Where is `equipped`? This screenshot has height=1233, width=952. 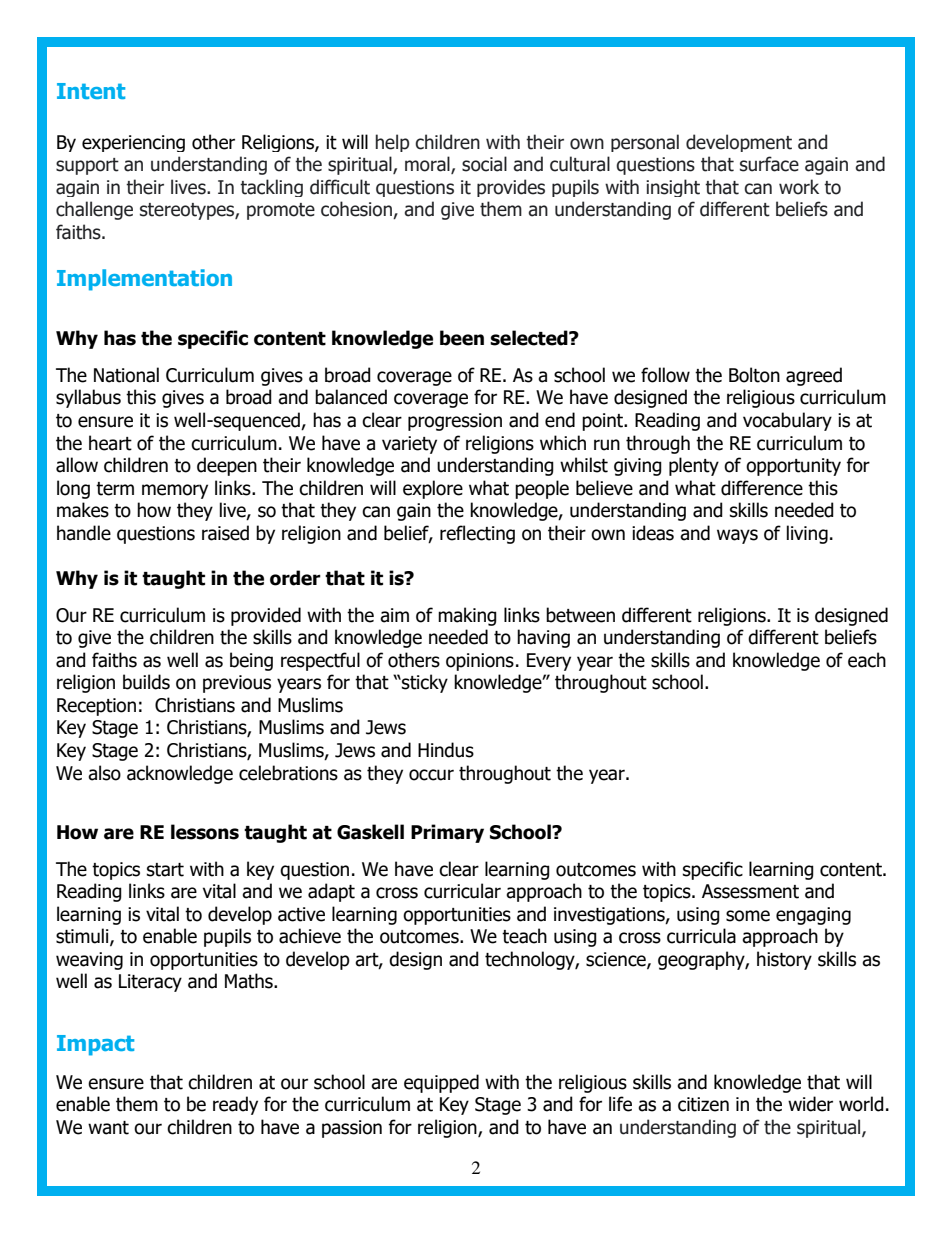
equipped is located at coordinates (441, 1083).
